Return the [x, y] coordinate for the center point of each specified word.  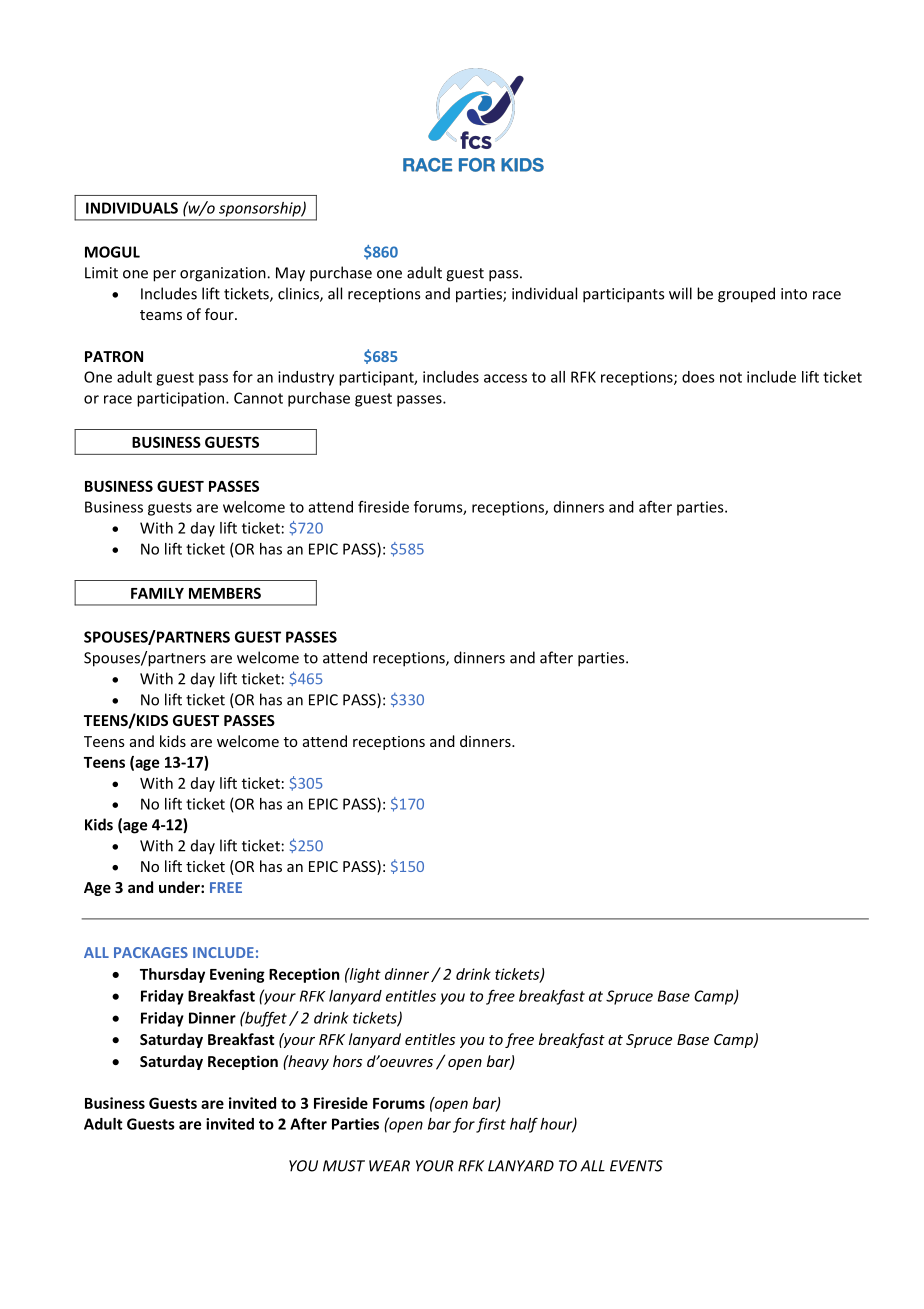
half [524, 1125]
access [505, 378]
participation [182, 399]
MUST [344, 1166]
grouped [746, 295]
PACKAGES [151, 952]
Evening [237, 975]
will [680, 293]
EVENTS [636, 1166]
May [290, 274]
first [491, 1125]
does [698, 377]
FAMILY [157, 593]
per [164, 276]
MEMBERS [225, 593]
